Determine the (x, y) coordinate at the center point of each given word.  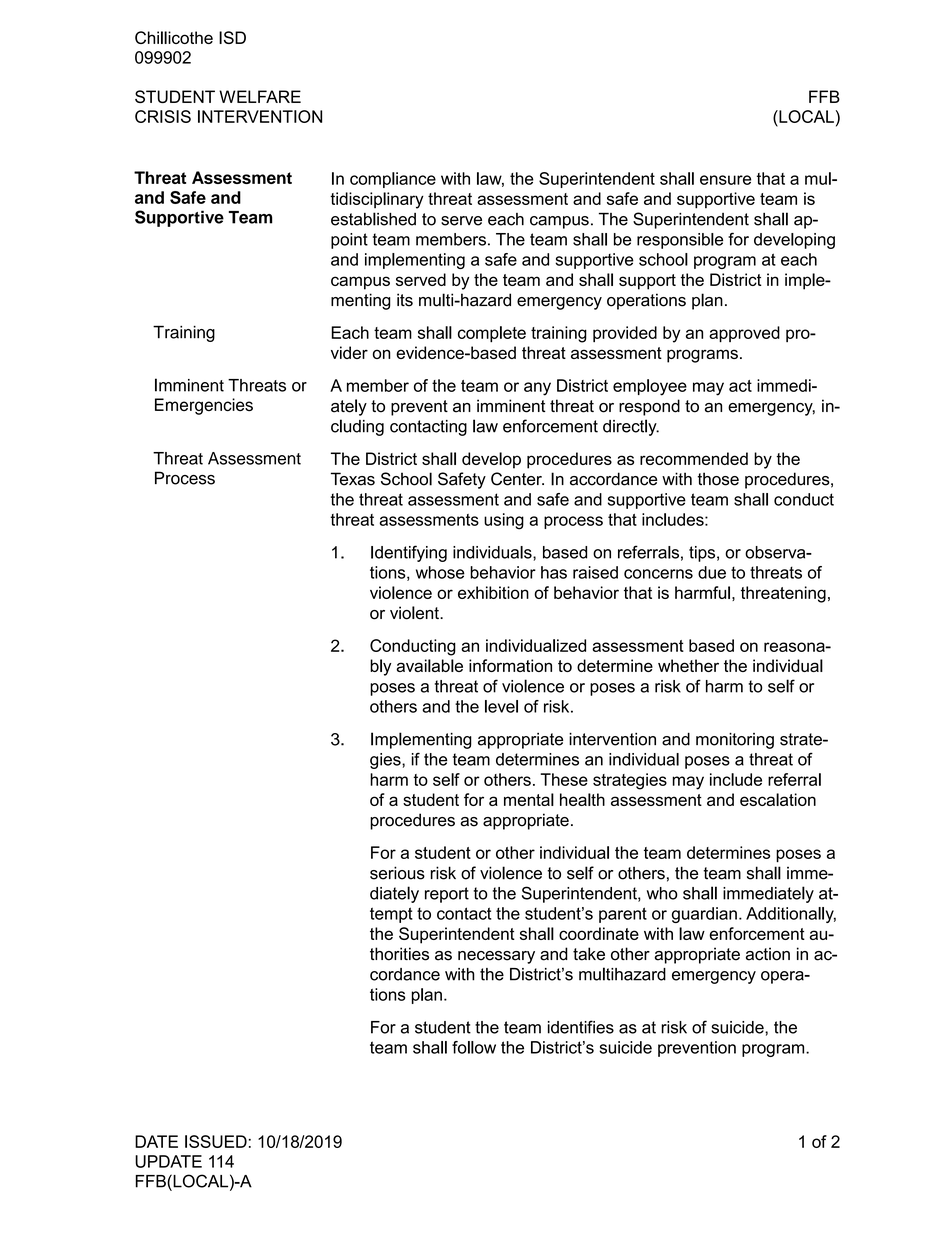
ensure (725, 180)
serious (397, 873)
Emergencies (204, 406)
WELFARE (260, 96)
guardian (704, 915)
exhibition (493, 592)
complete (492, 334)
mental (529, 799)
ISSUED (216, 1141)
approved (744, 334)
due (712, 572)
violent (415, 613)
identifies (581, 1027)
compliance (393, 180)
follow (474, 1047)
